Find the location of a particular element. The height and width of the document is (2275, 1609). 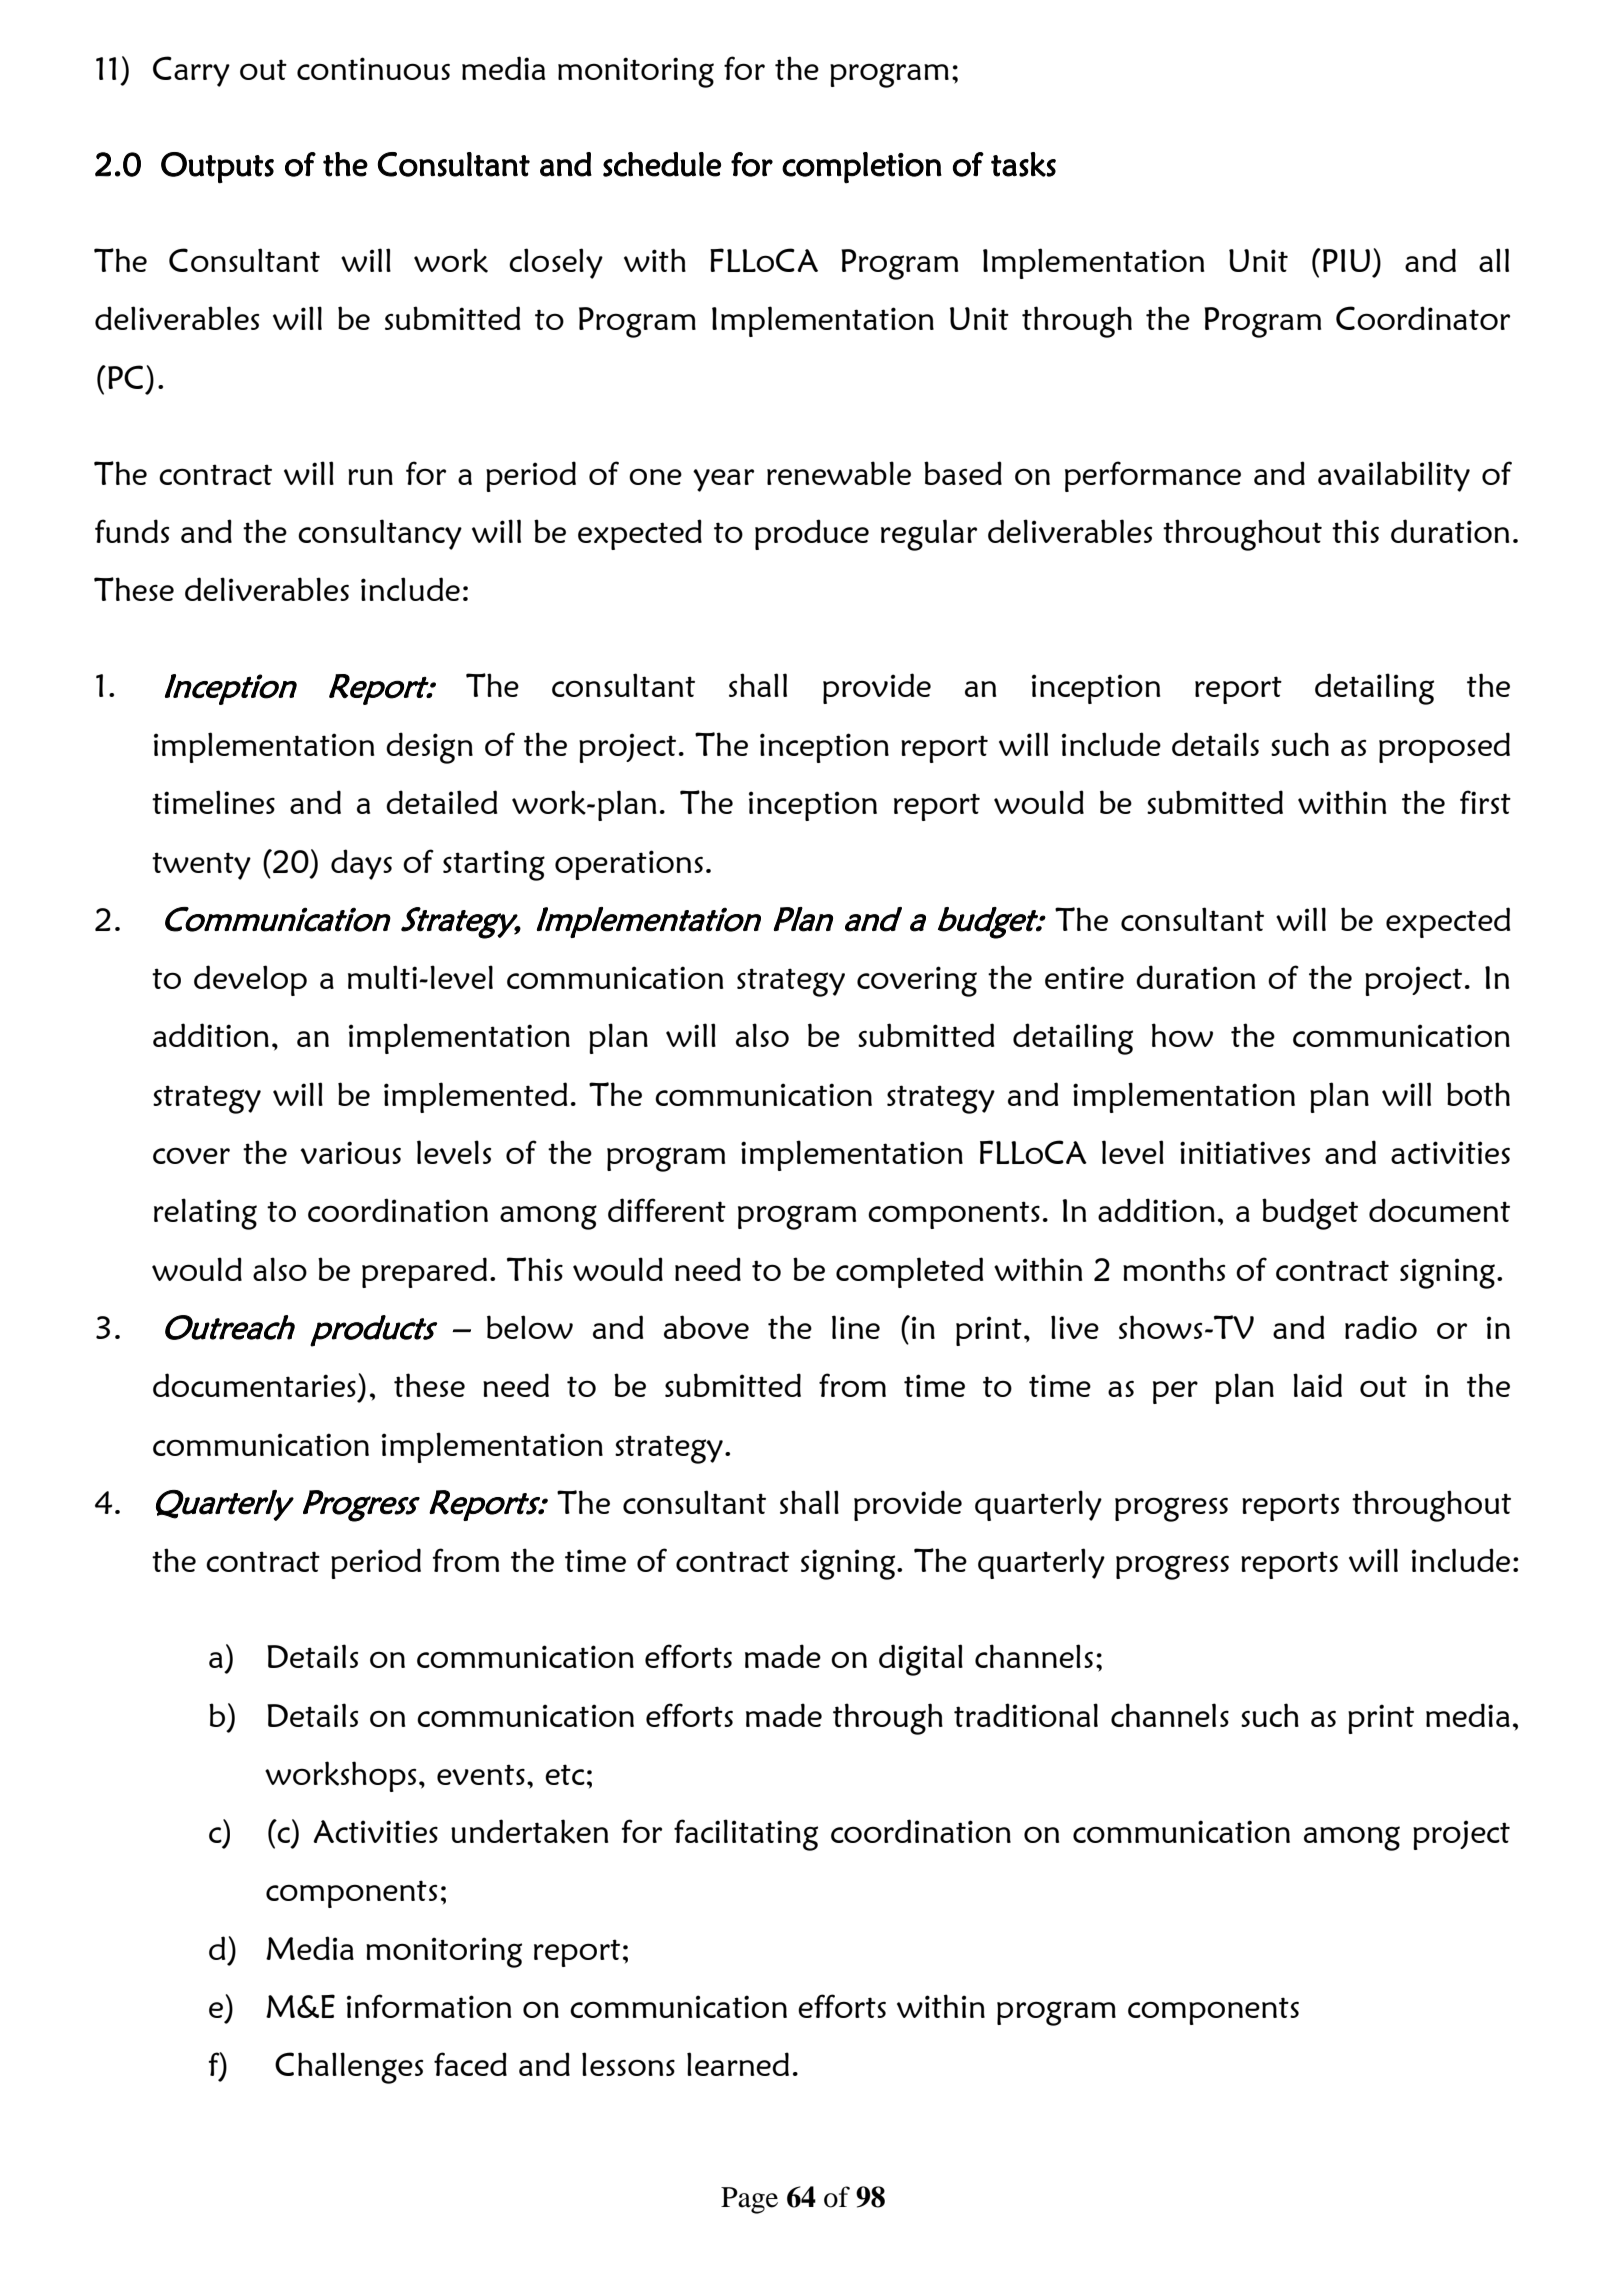

laid is located at coordinates (1317, 1385).
